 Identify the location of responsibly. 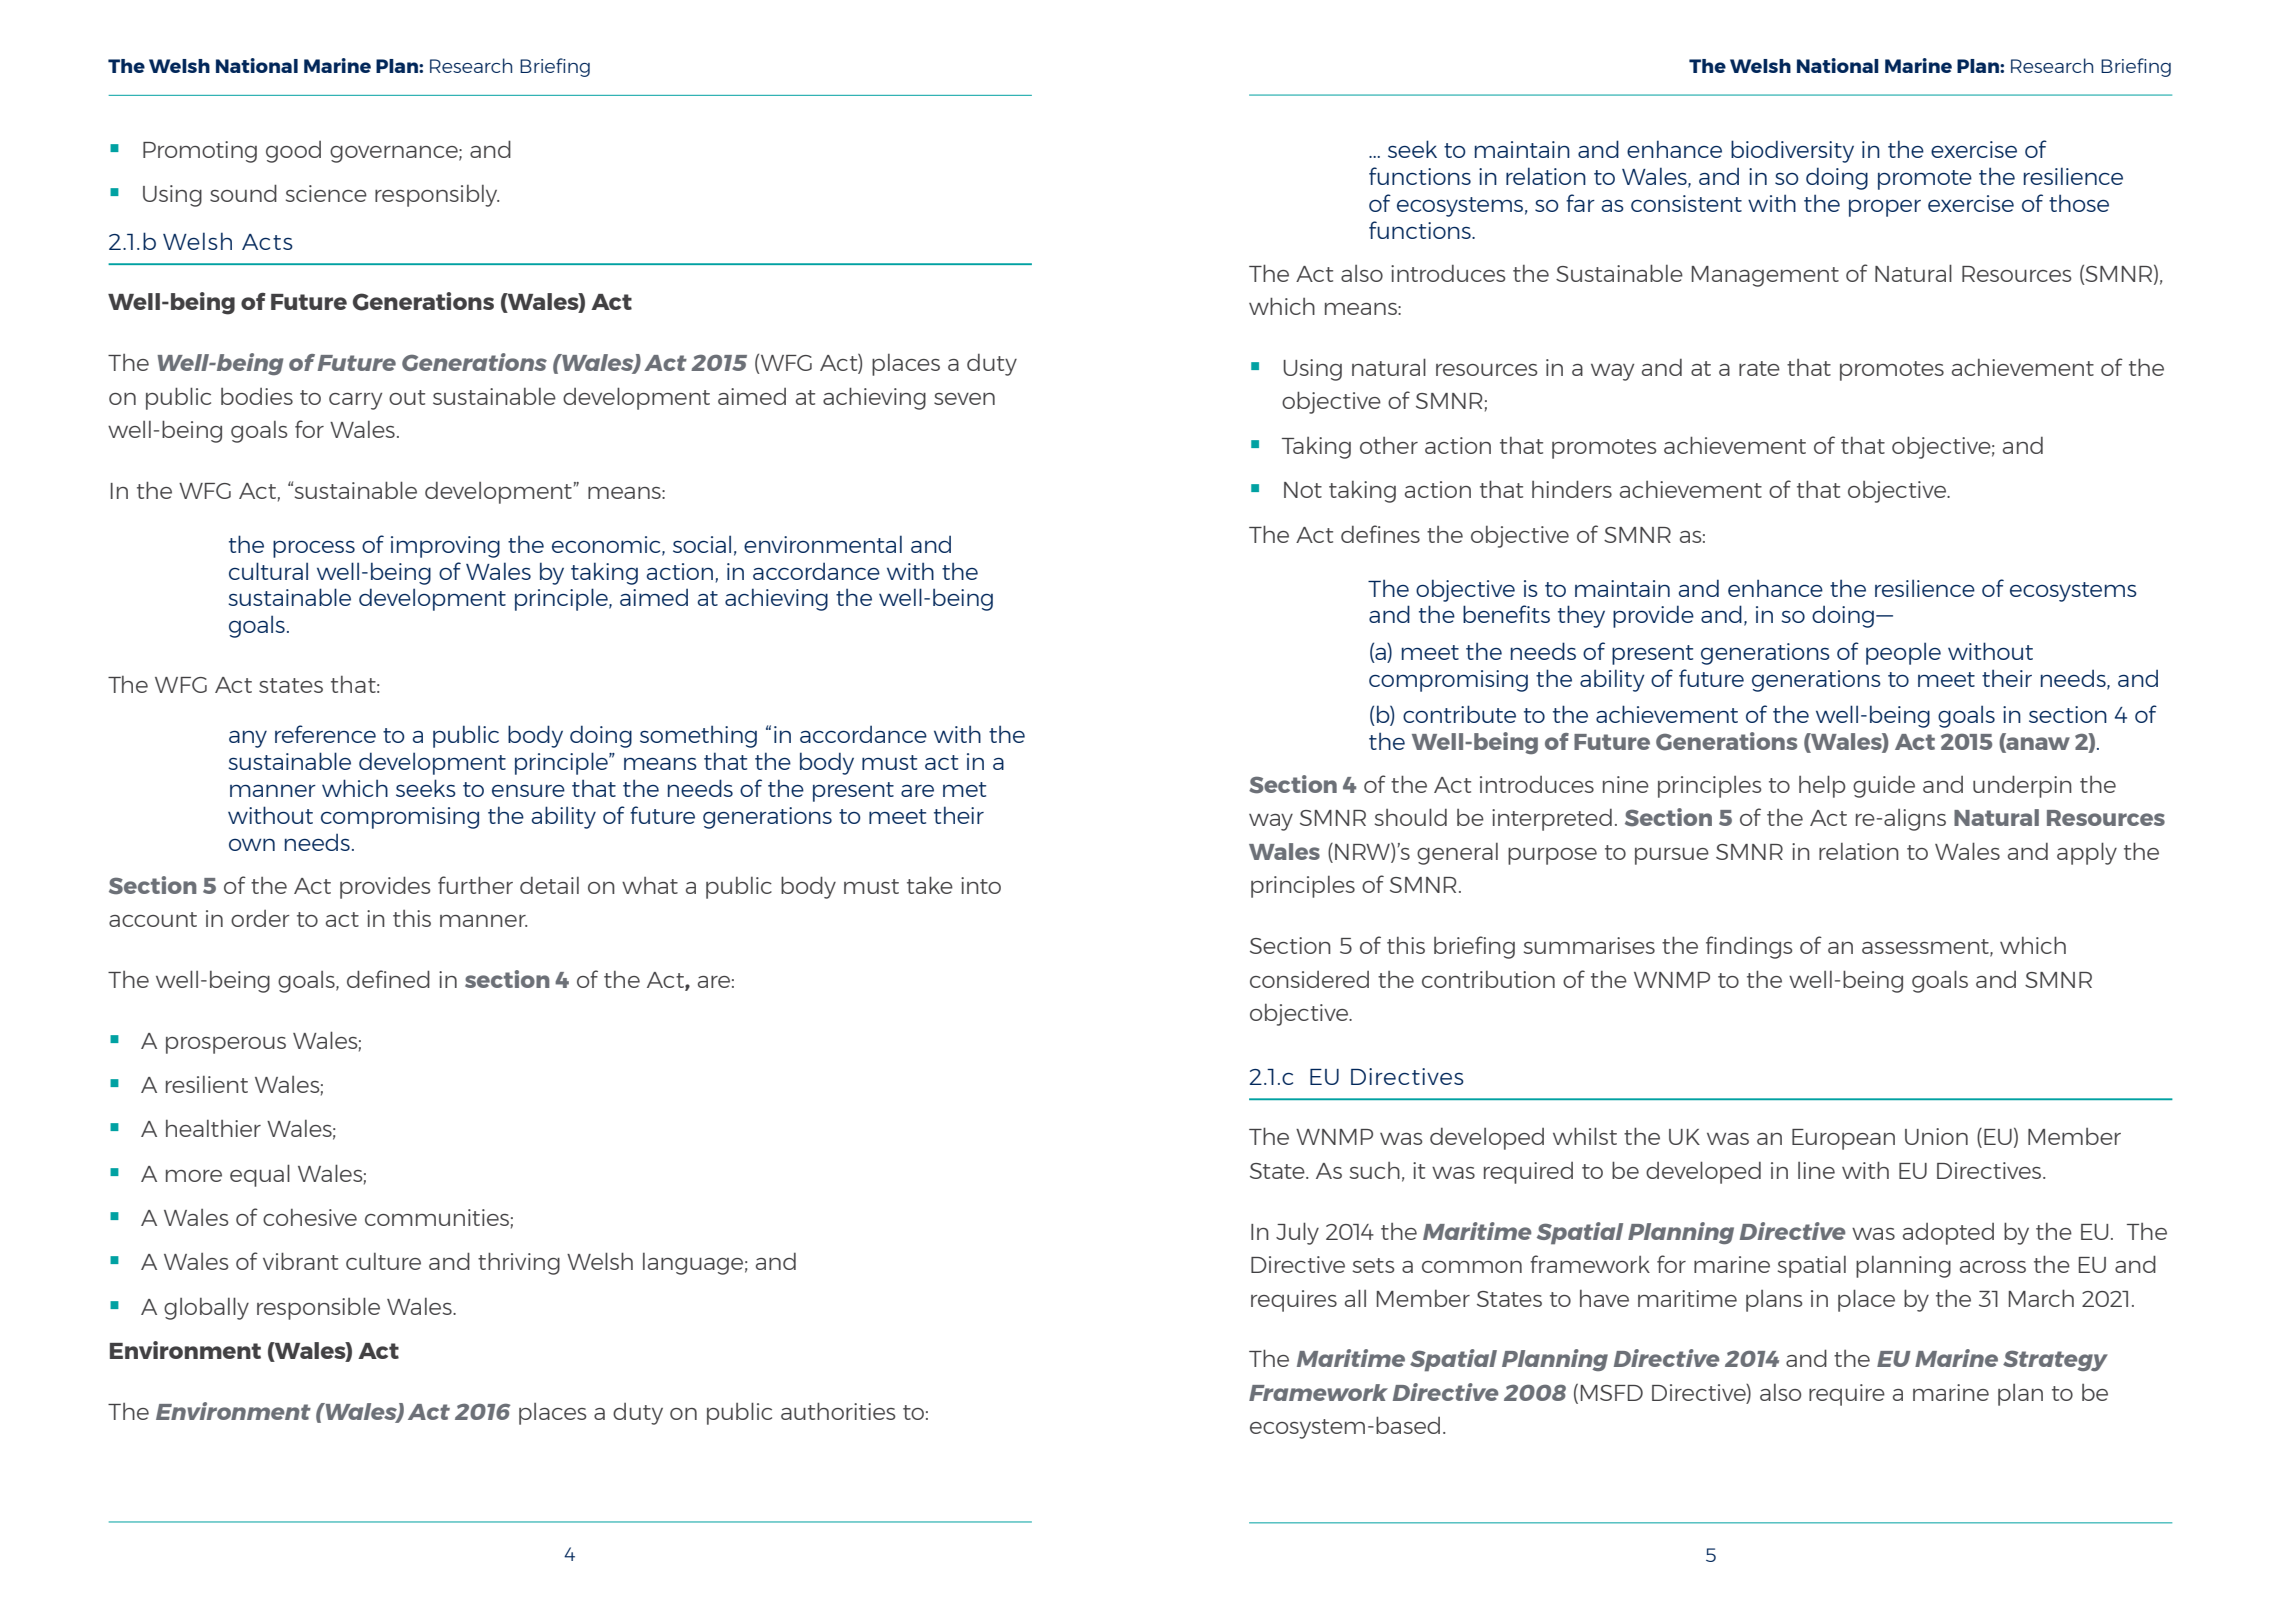
(437, 196).
